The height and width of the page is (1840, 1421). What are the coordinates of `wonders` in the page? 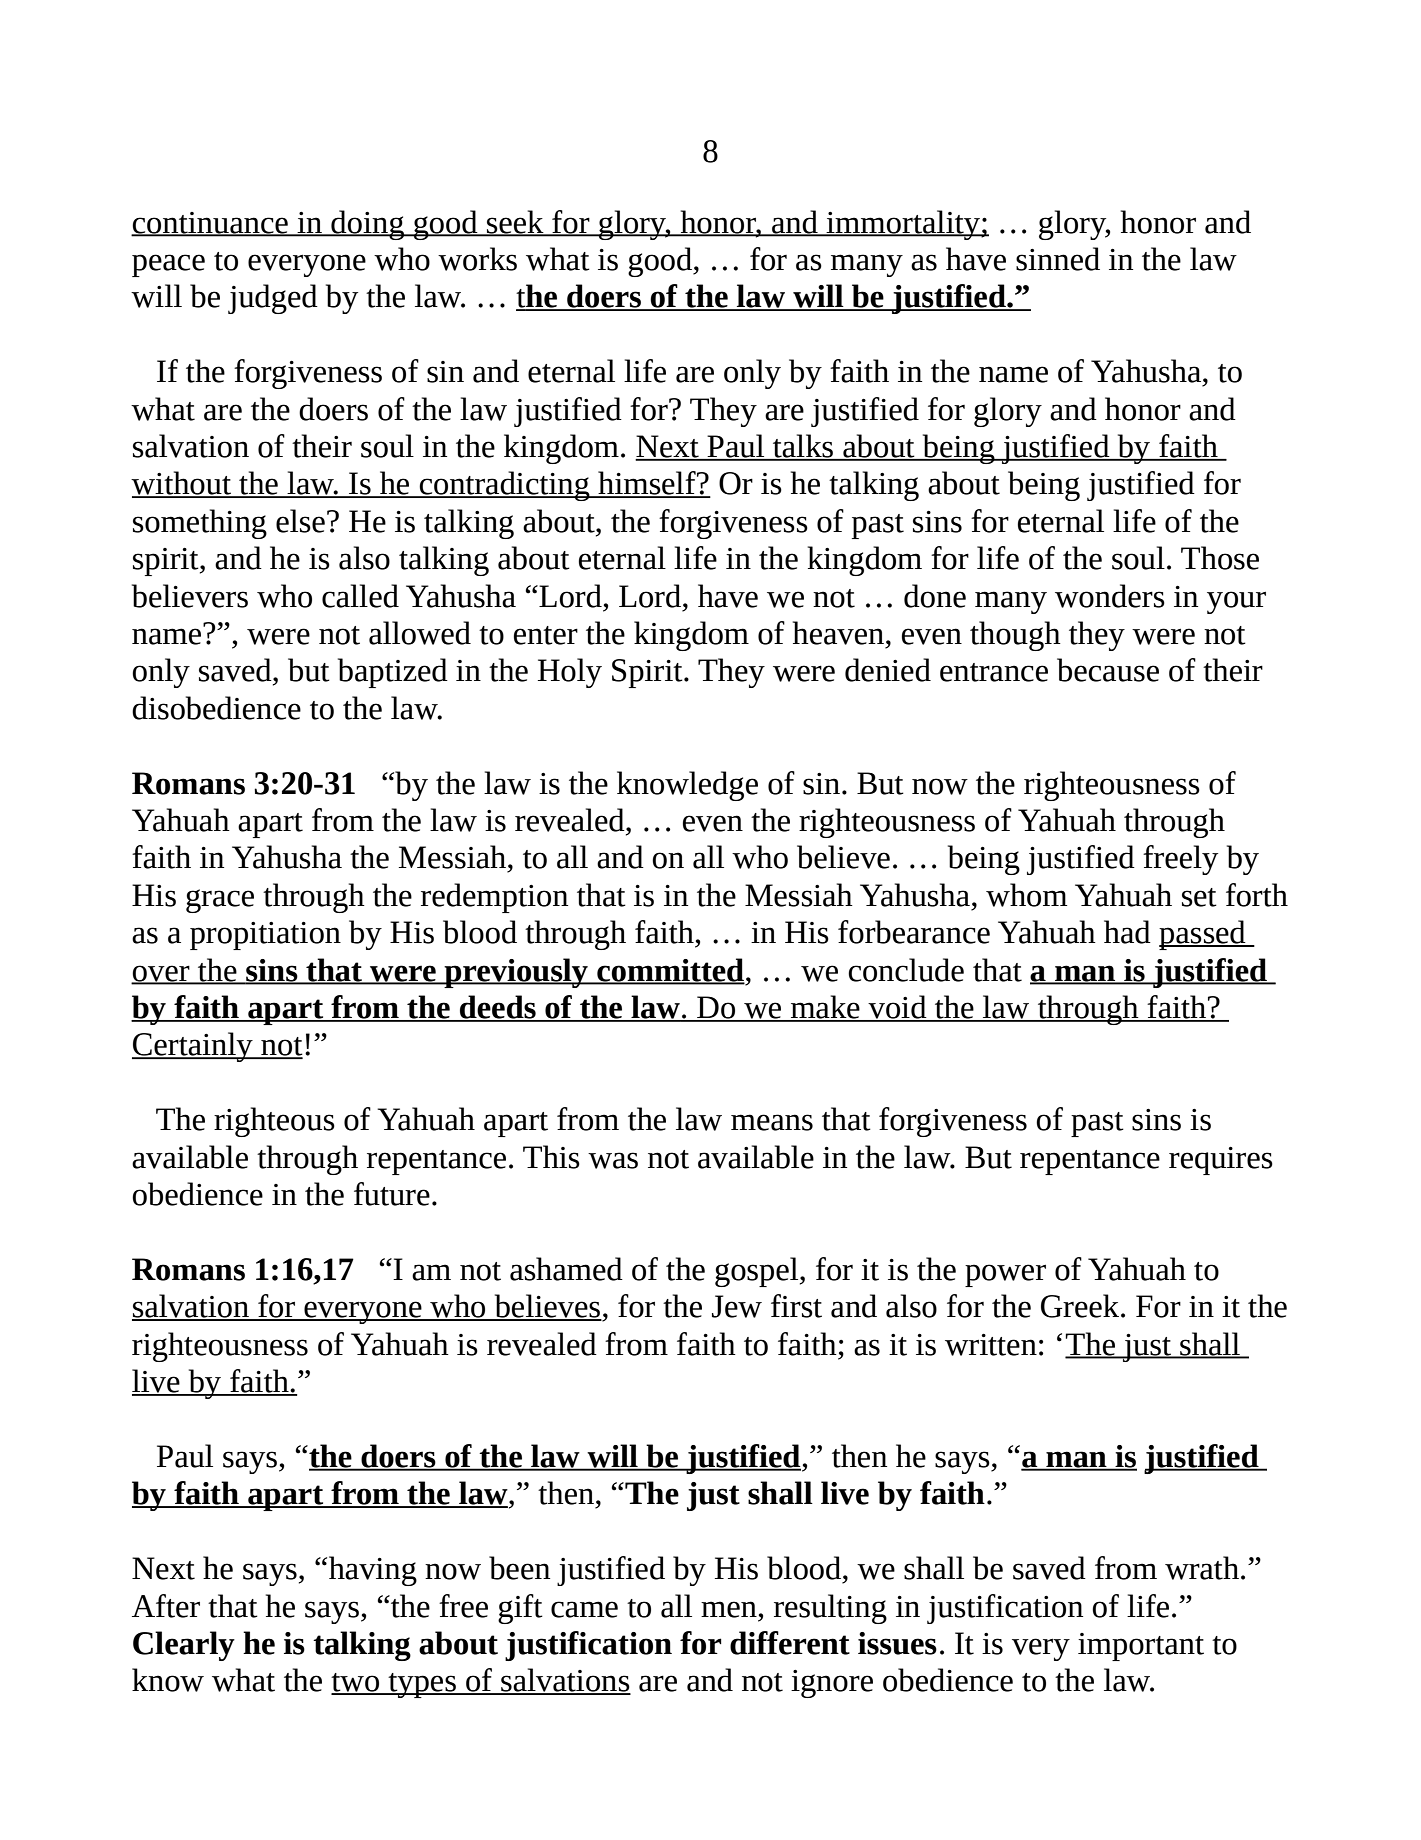 It's located at (1110, 596).
